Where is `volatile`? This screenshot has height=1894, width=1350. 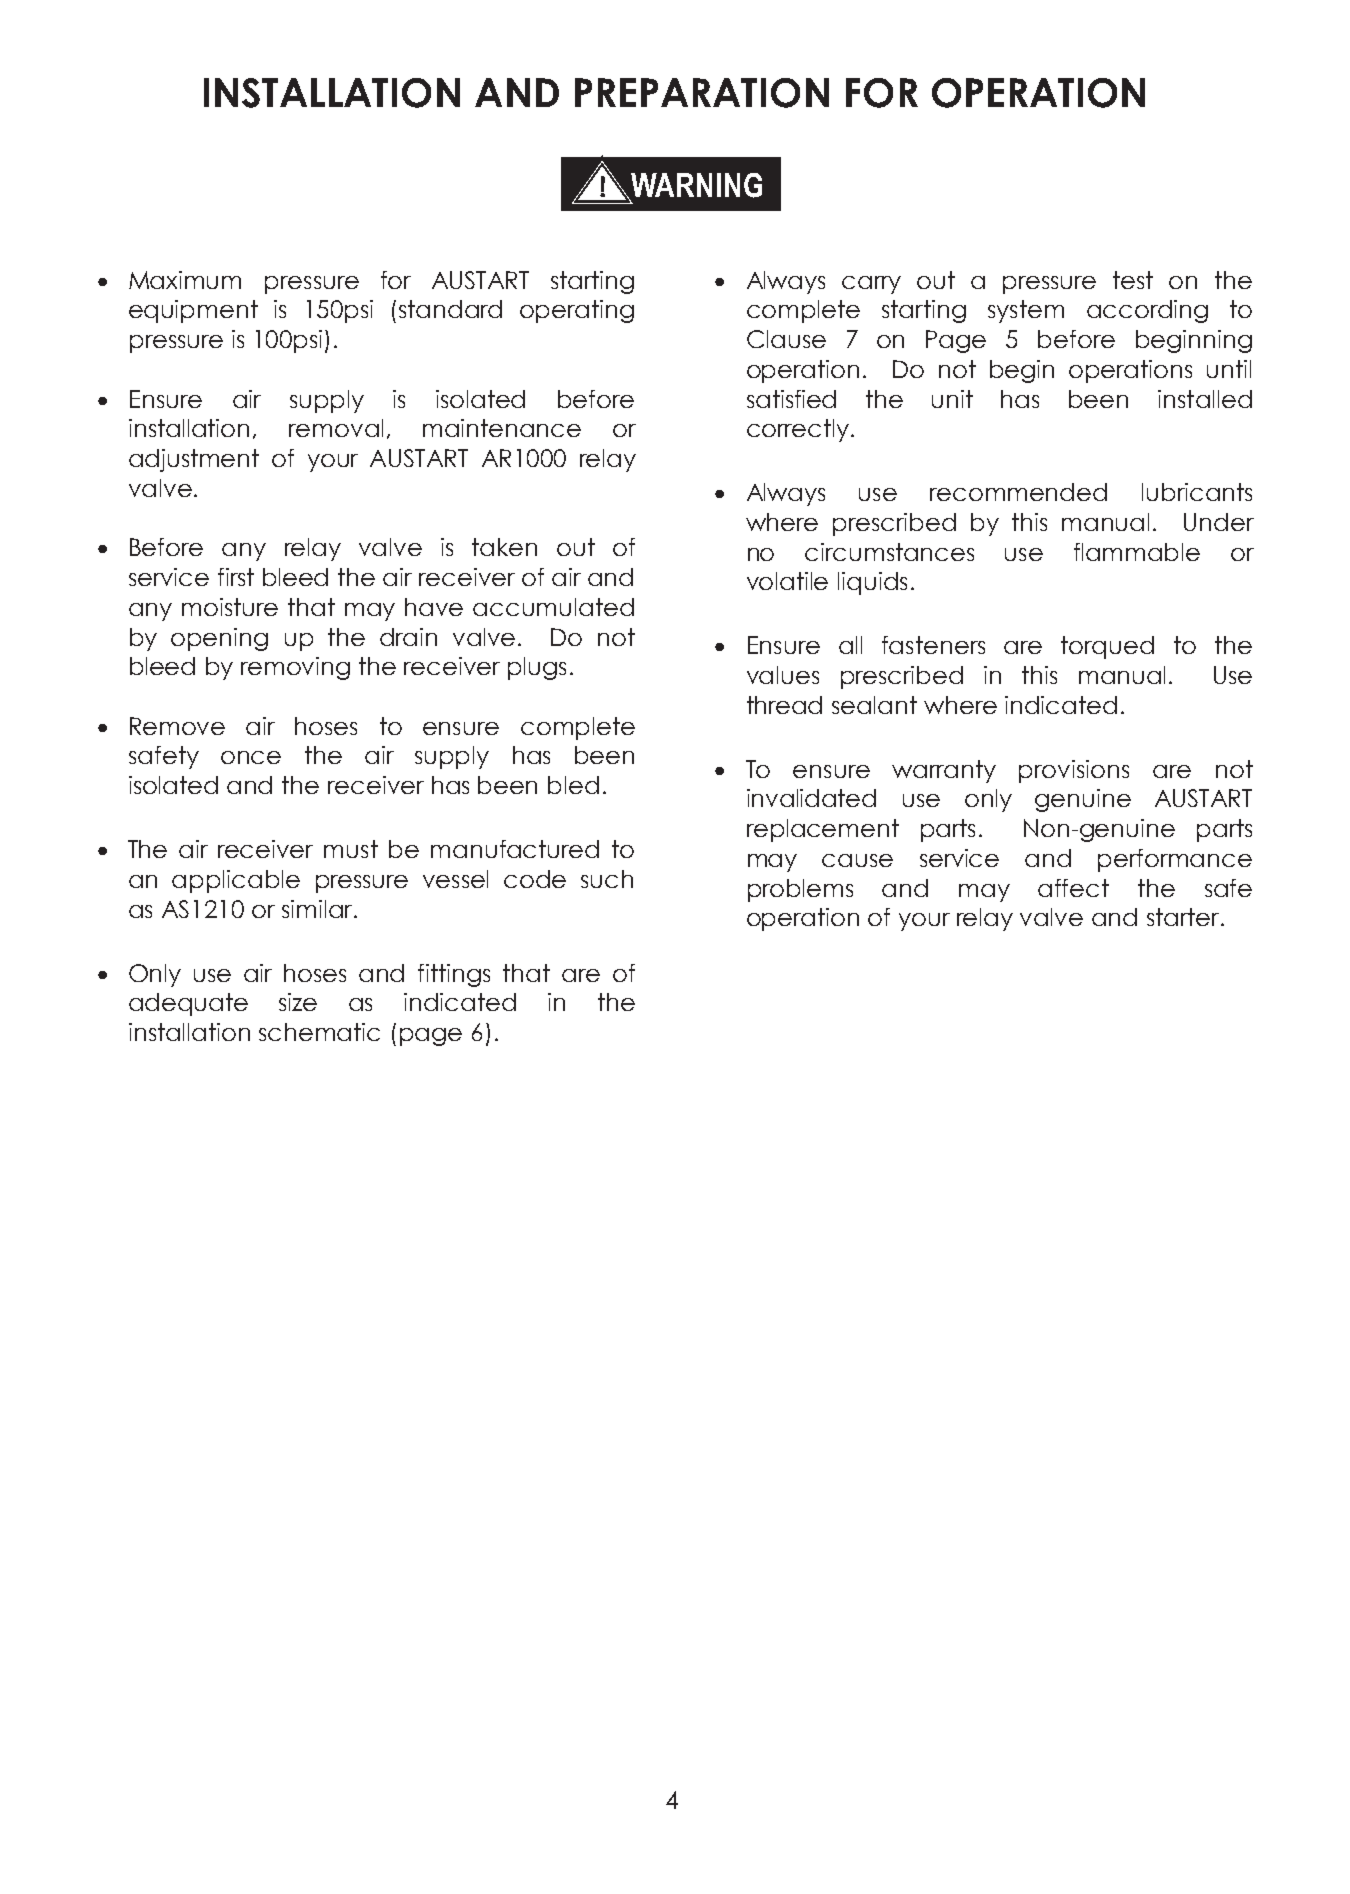 volatile is located at coordinates (787, 581).
